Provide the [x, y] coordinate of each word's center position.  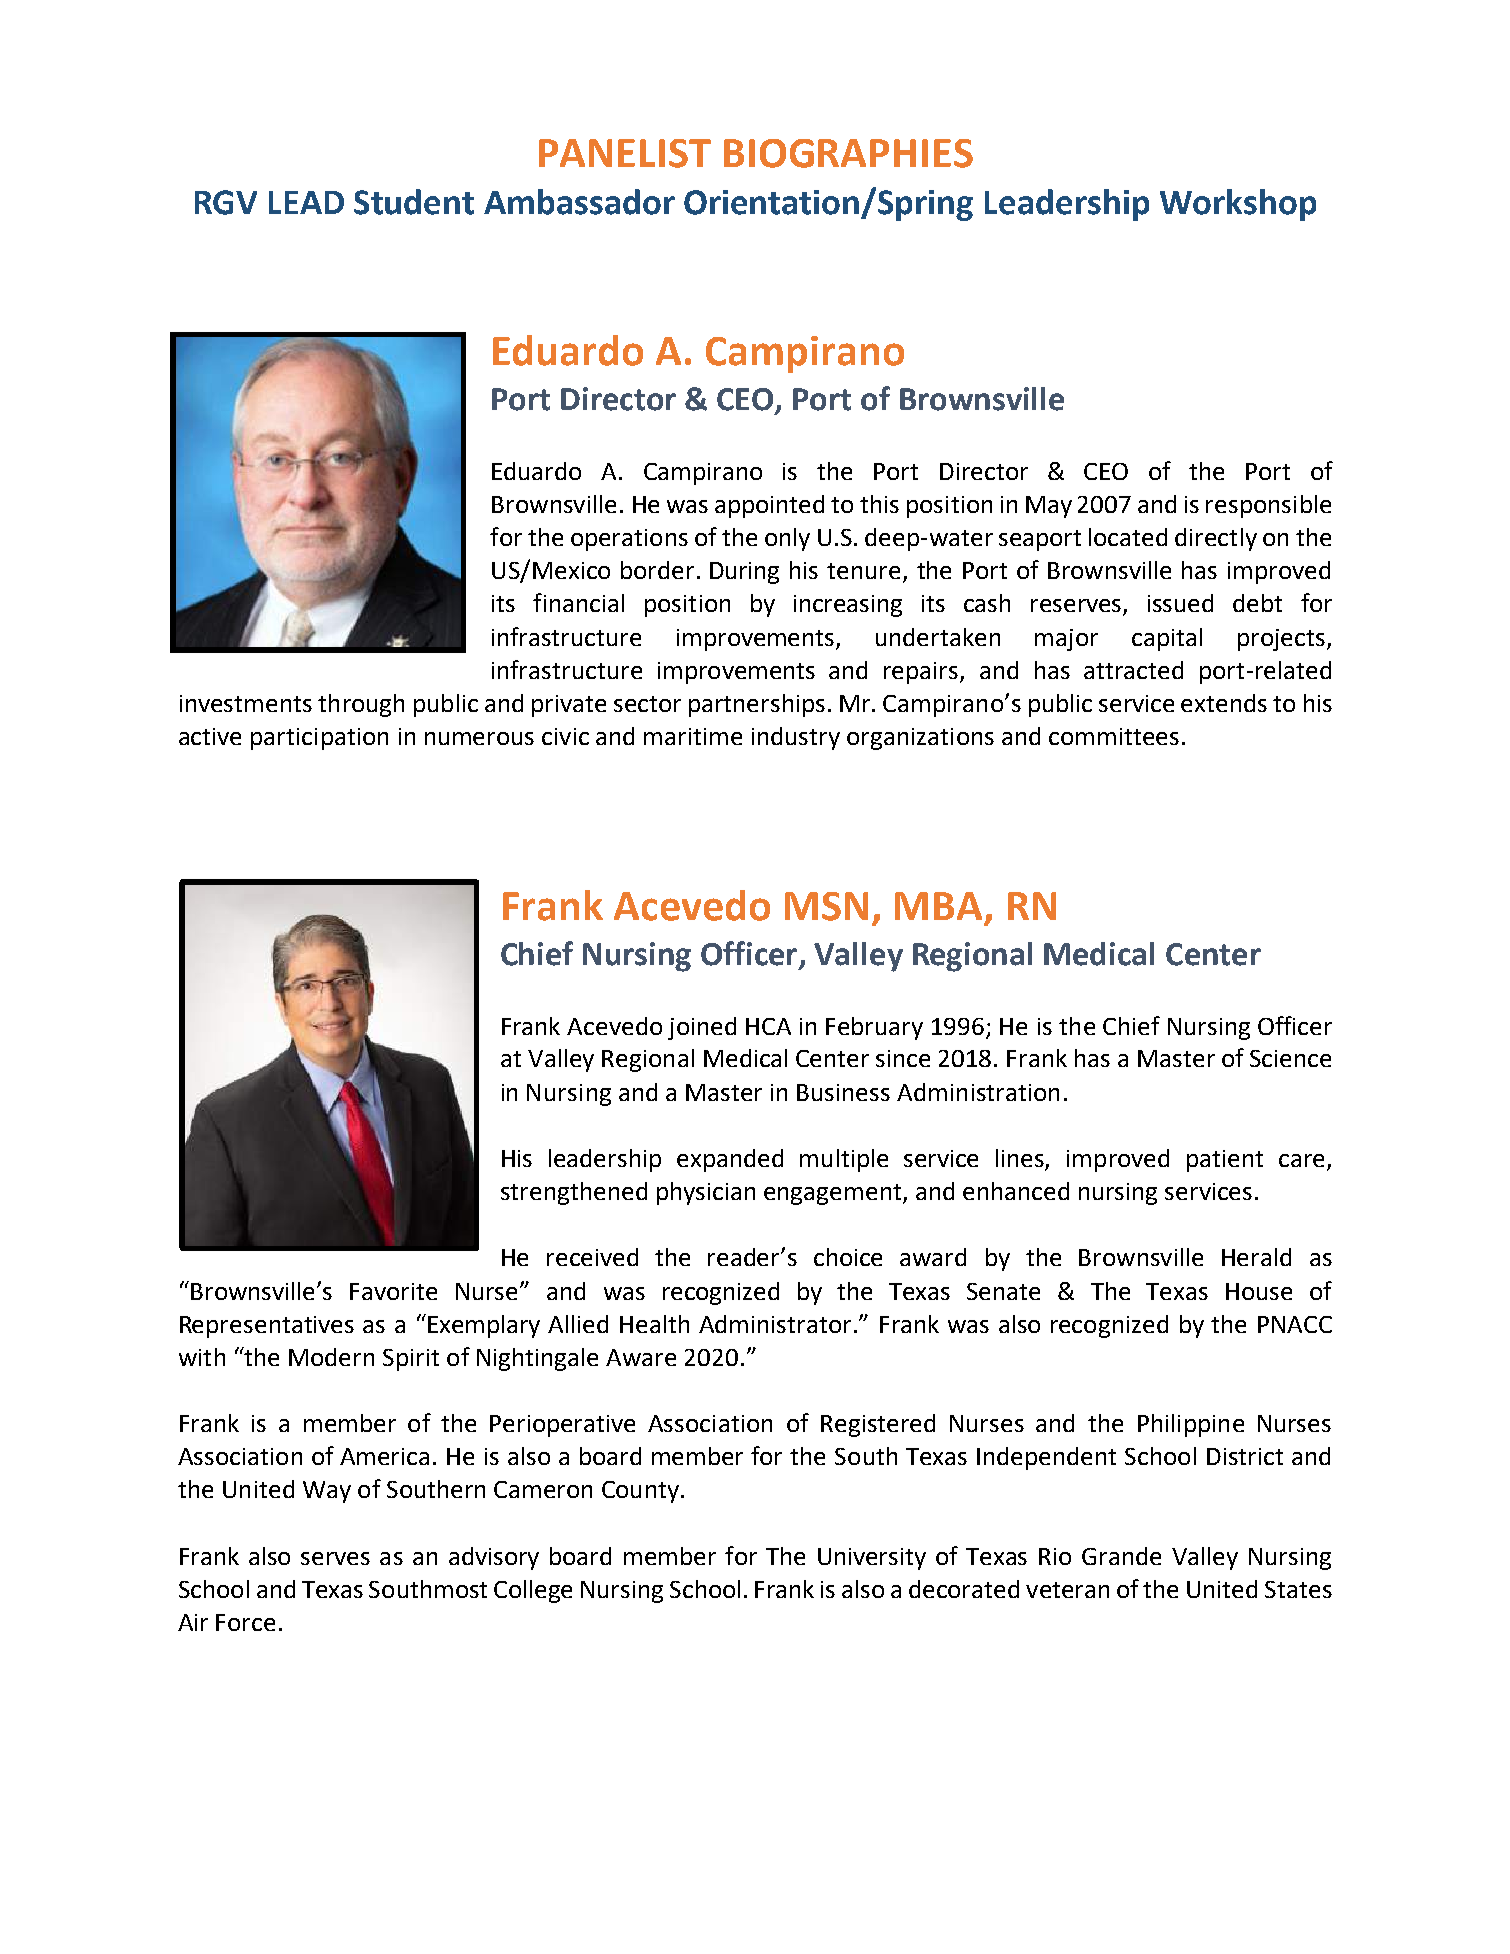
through [361, 705]
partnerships [757, 705]
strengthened [574, 1193]
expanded [730, 1160]
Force [245, 1622]
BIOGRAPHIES [848, 153]
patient [1225, 1161]
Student [414, 202]
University [872, 1559]
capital [1167, 639]
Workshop [1238, 205]
